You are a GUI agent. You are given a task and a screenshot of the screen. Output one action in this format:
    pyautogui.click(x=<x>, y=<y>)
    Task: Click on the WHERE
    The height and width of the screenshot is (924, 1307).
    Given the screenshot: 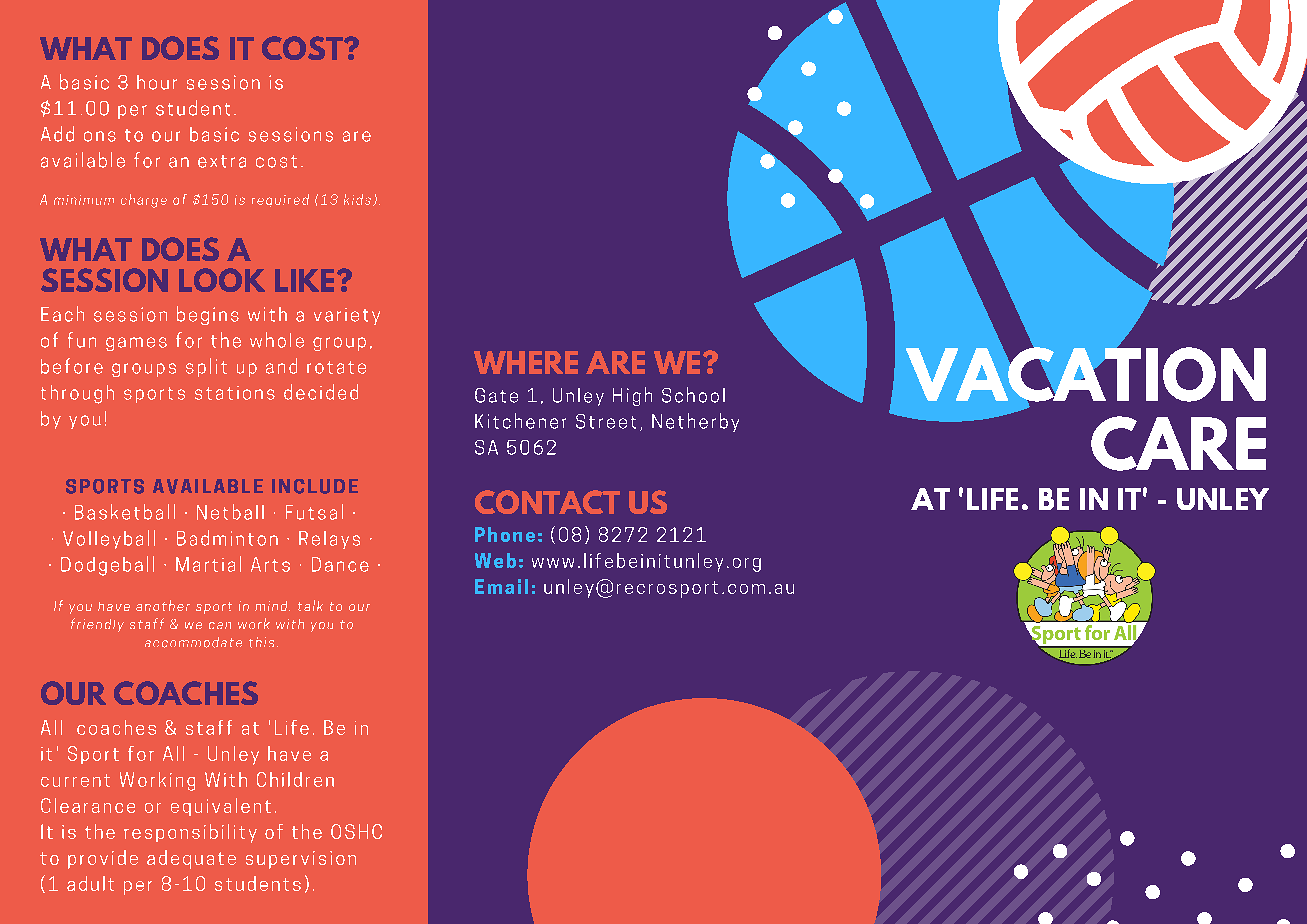 What is the action you would take?
    pyautogui.click(x=526, y=362)
